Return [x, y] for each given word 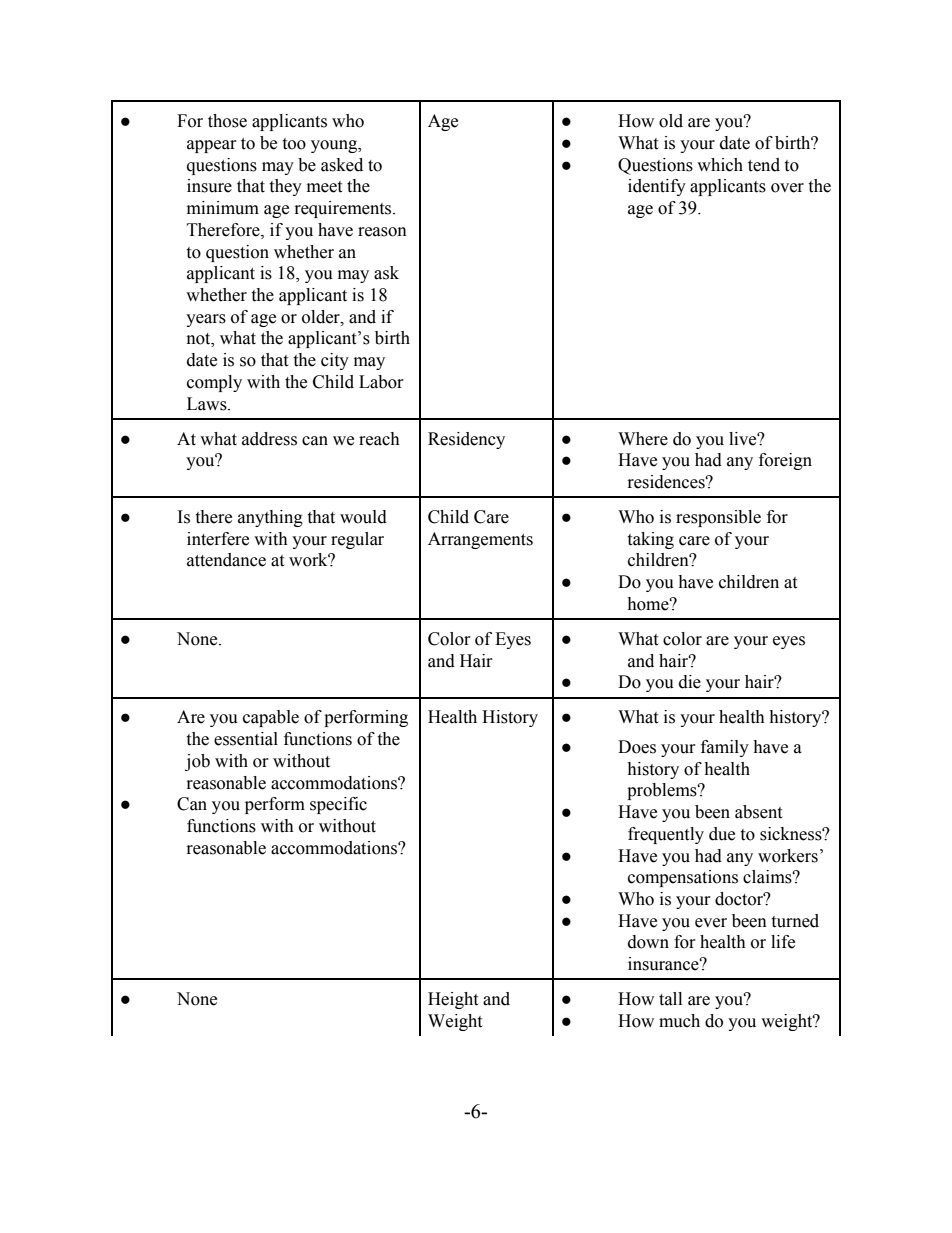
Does [637, 747]
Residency [466, 440]
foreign [785, 461]
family [725, 748]
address [269, 439]
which [720, 165]
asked [342, 165]
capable [271, 718]
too [294, 144]
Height [453, 1000]
